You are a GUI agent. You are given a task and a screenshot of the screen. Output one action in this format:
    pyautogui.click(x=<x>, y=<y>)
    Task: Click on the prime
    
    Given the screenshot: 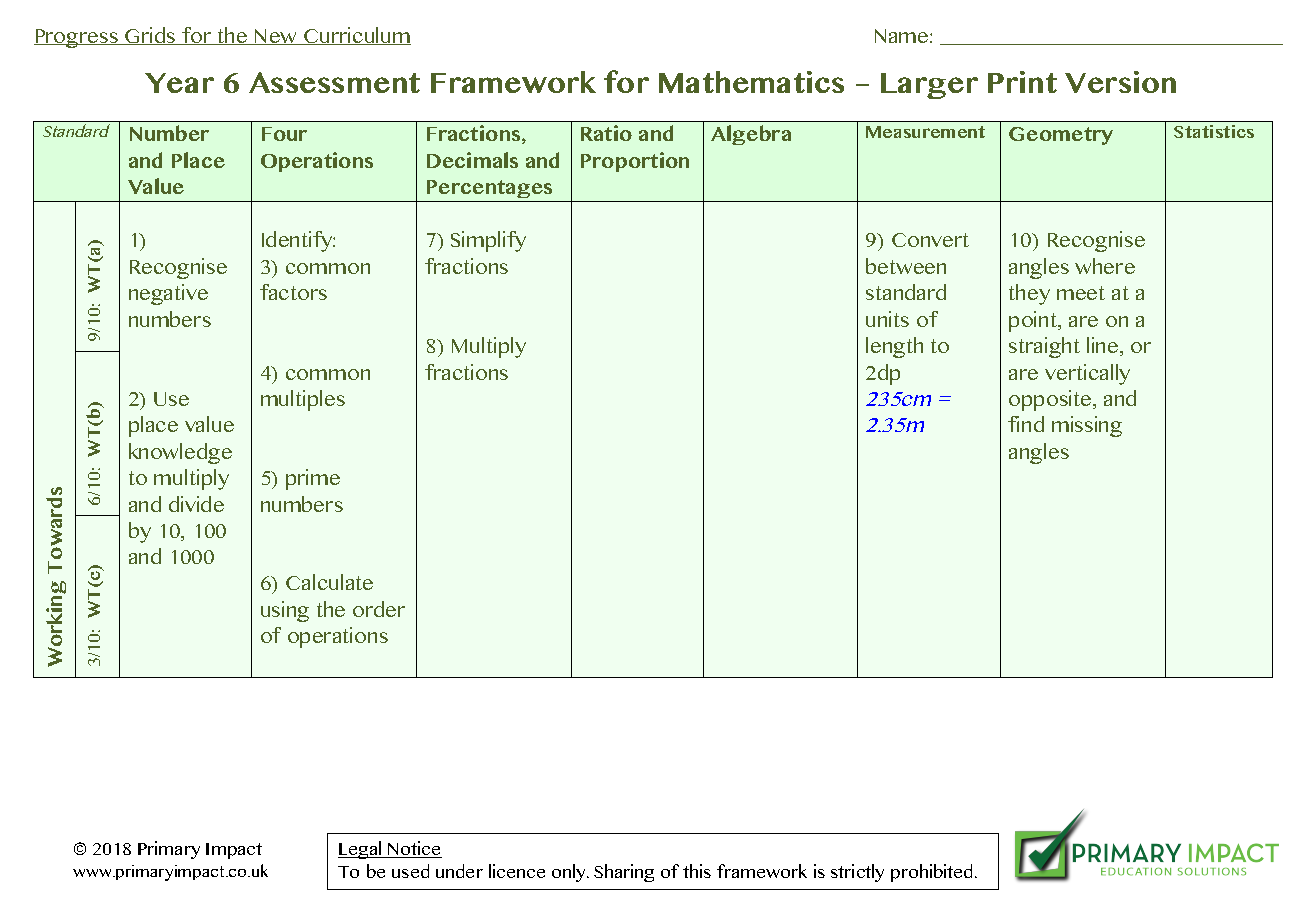 What is the action you would take?
    pyautogui.click(x=313, y=479)
